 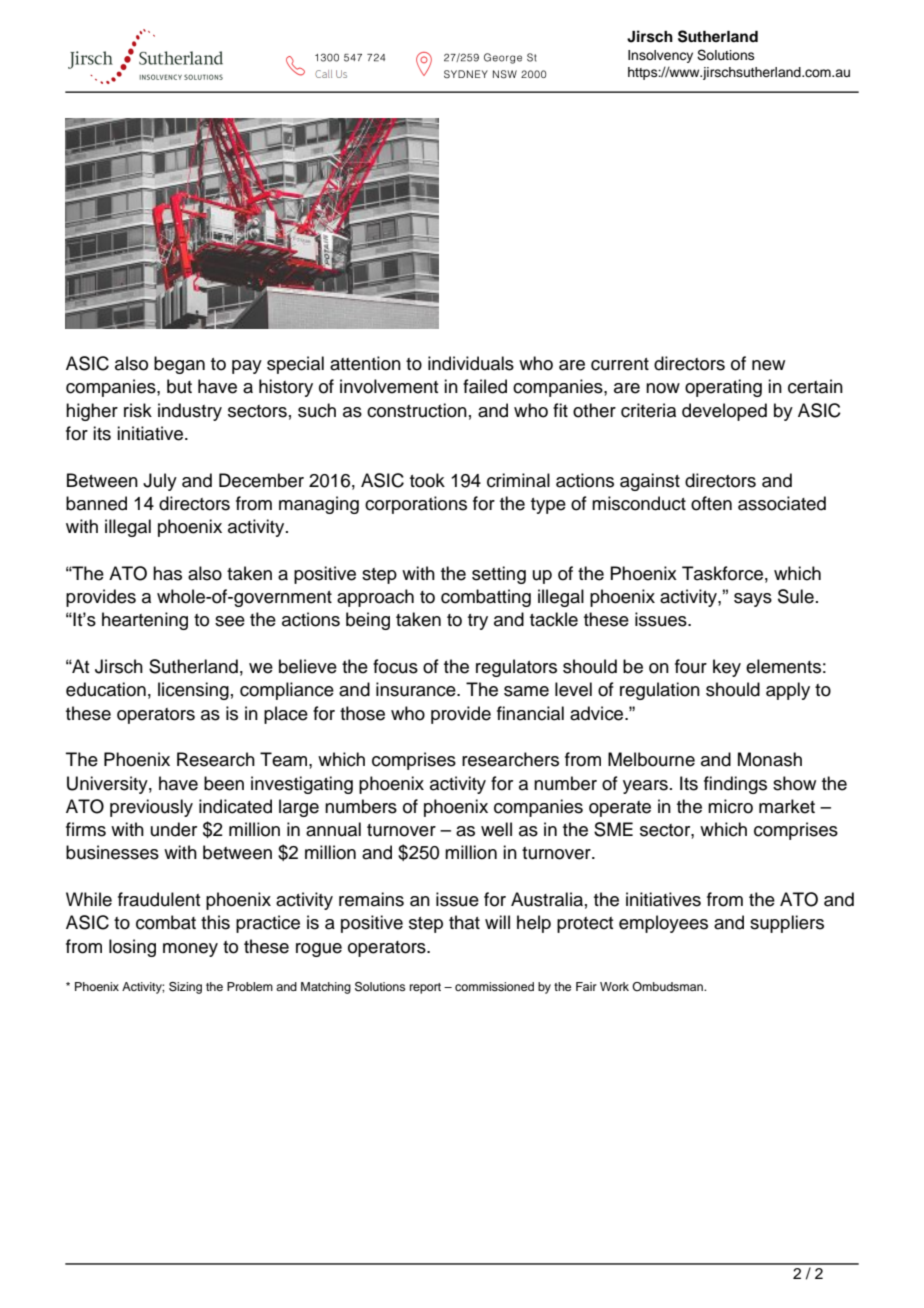 What do you see at coordinates (179, 365) in the screenshot?
I see `began` at bounding box center [179, 365].
